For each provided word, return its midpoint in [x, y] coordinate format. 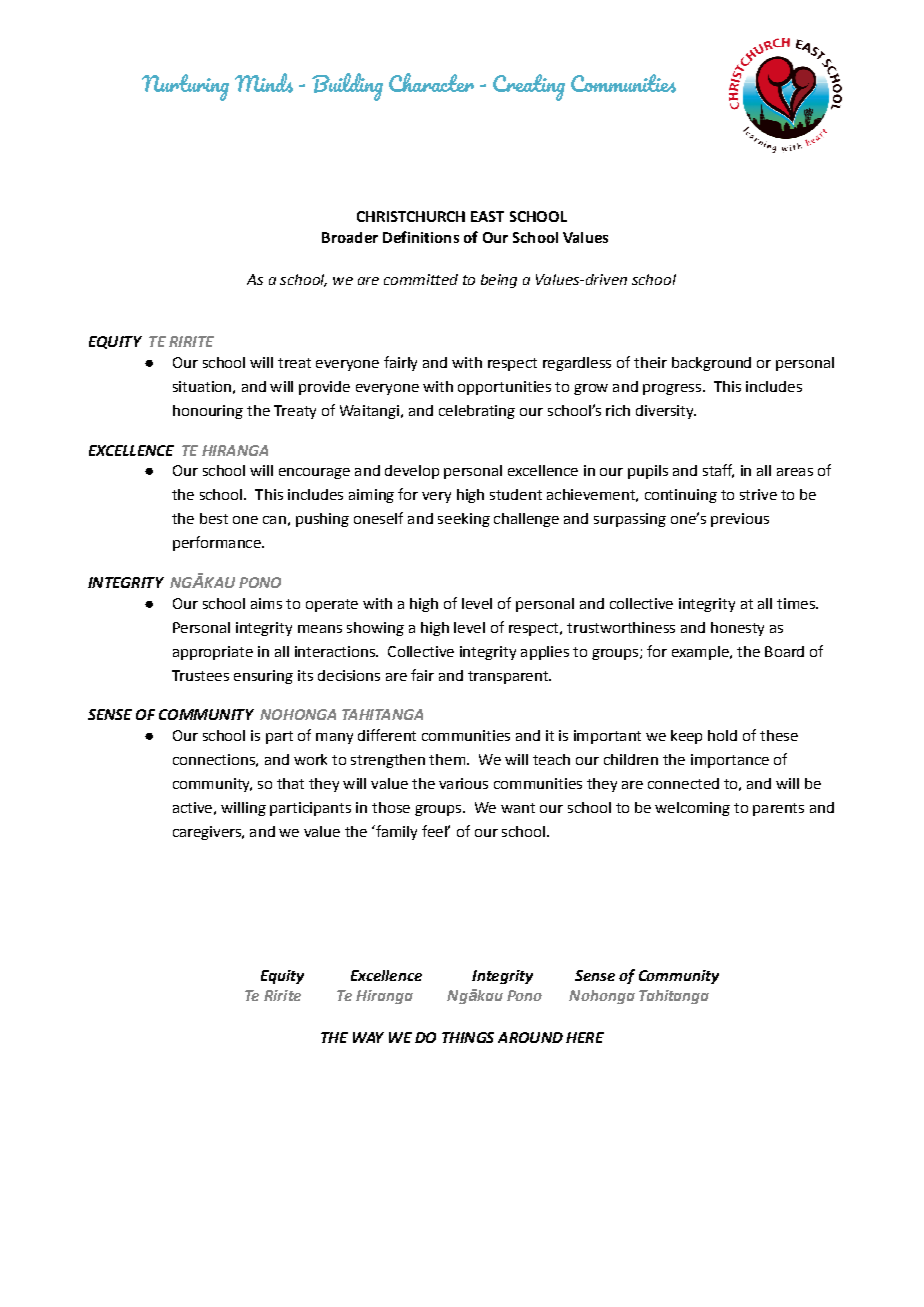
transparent [509, 677]
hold [722, 735]
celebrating [477, 412]
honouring [208, 412]
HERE [585, 1037]
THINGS [468, 1037]
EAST [487, 216]
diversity [666, 412]
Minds [264, 83]
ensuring [263, 677]
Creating [529, 87]
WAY [368, 1037]
